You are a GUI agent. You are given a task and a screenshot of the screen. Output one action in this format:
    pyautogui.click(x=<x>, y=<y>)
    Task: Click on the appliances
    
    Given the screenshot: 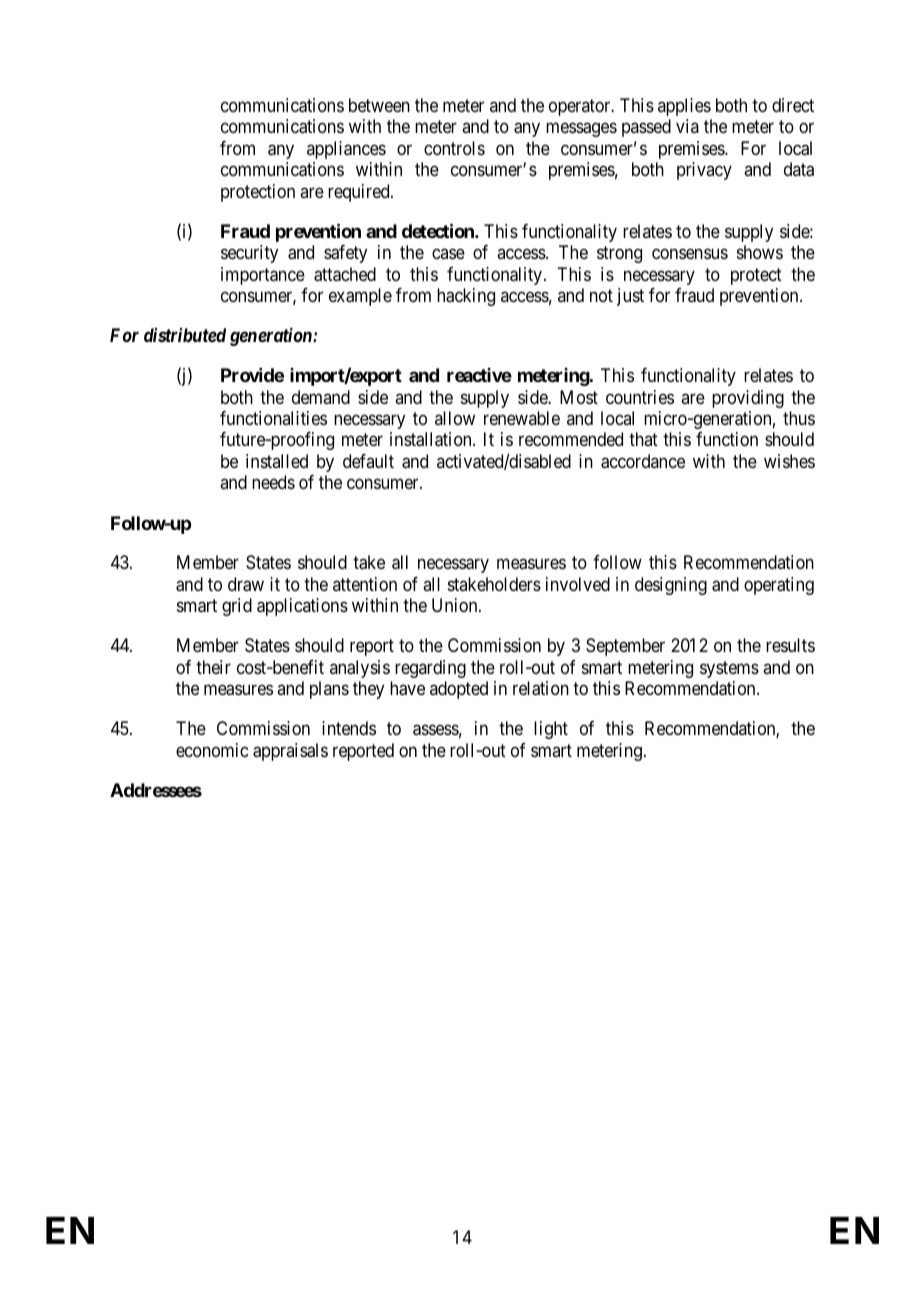 What is the action you would take?
    pyautogui.click(x=346, y=150)
